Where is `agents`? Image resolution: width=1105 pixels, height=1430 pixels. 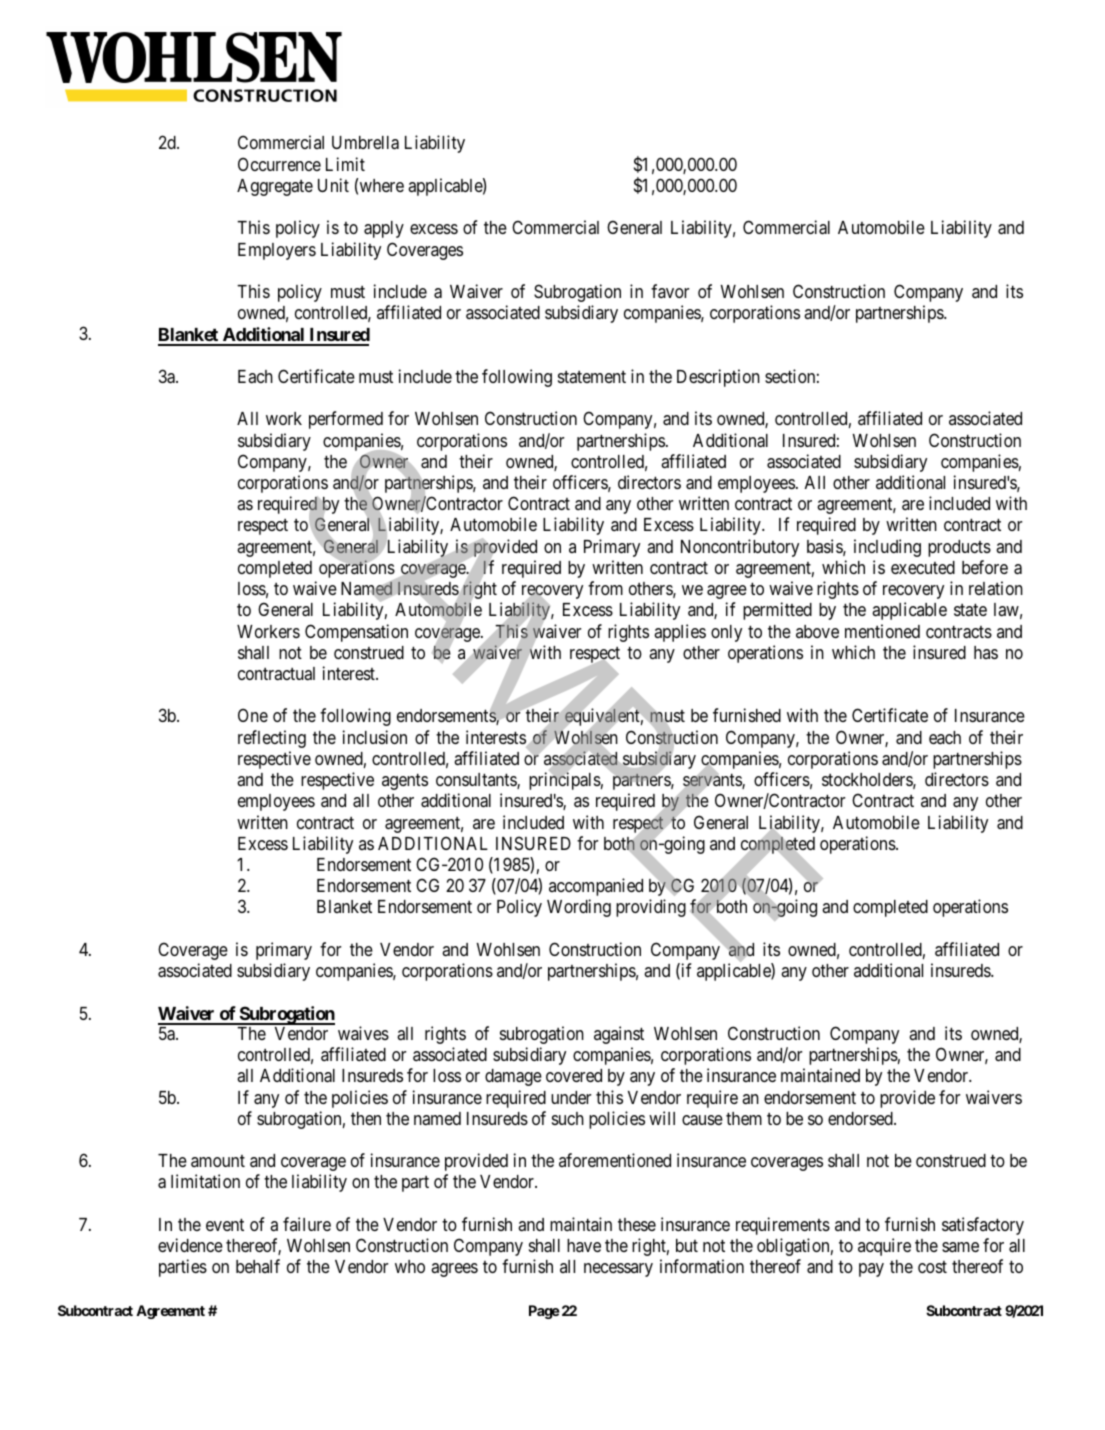
agents is located at coordinates (405, 782).
